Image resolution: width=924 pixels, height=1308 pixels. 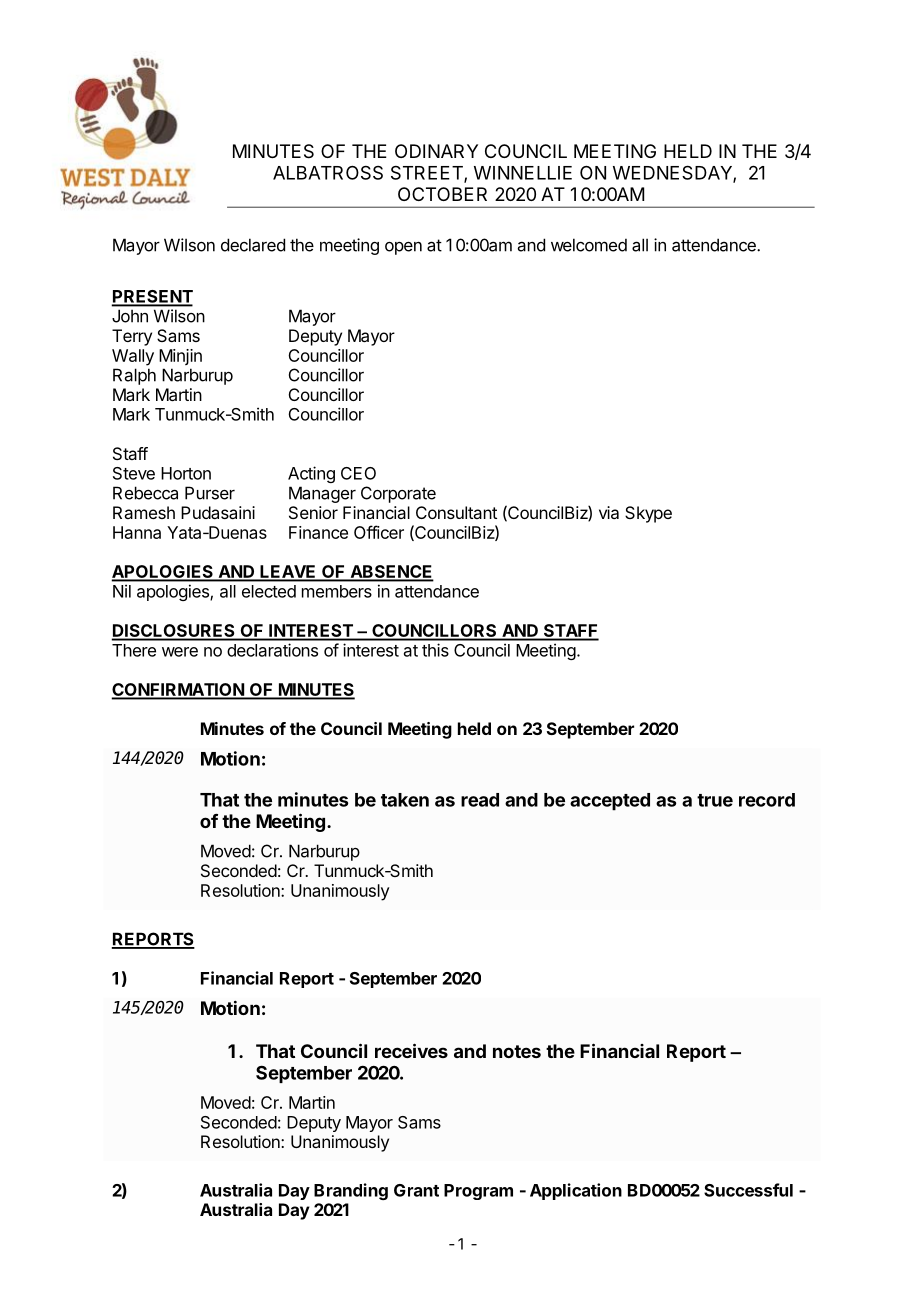 What do you see at coordinates (351, 1191) in the screenshot?
I see `Branding` at bounding box center [351, 1191].
